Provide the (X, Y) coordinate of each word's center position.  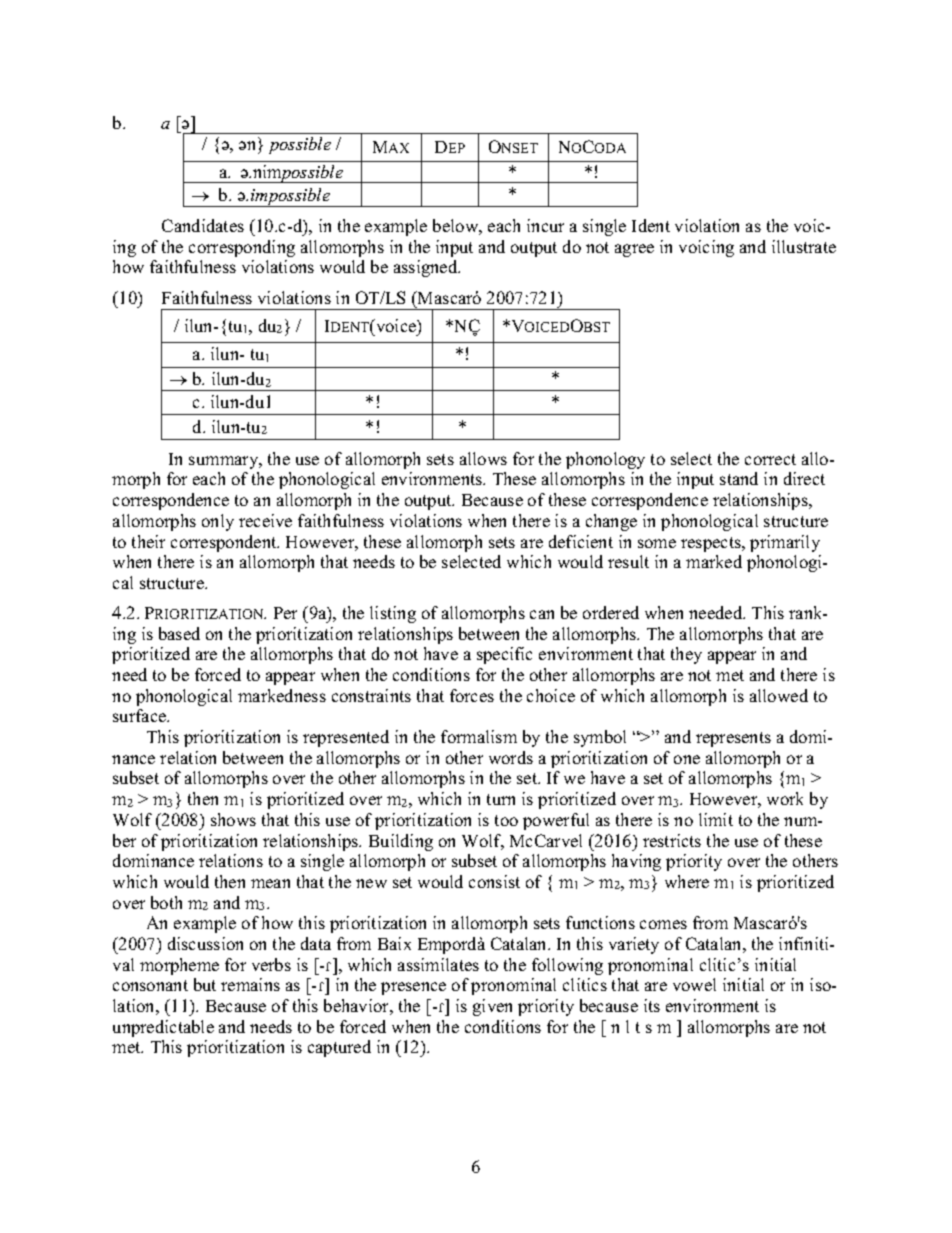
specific (504, 655)
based (179, 633)
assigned (427, 268)
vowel (694, 984)
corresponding (242, 248)
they (686, 655)
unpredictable (163, 1028)
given (492, 1007)
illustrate (804, 246)
